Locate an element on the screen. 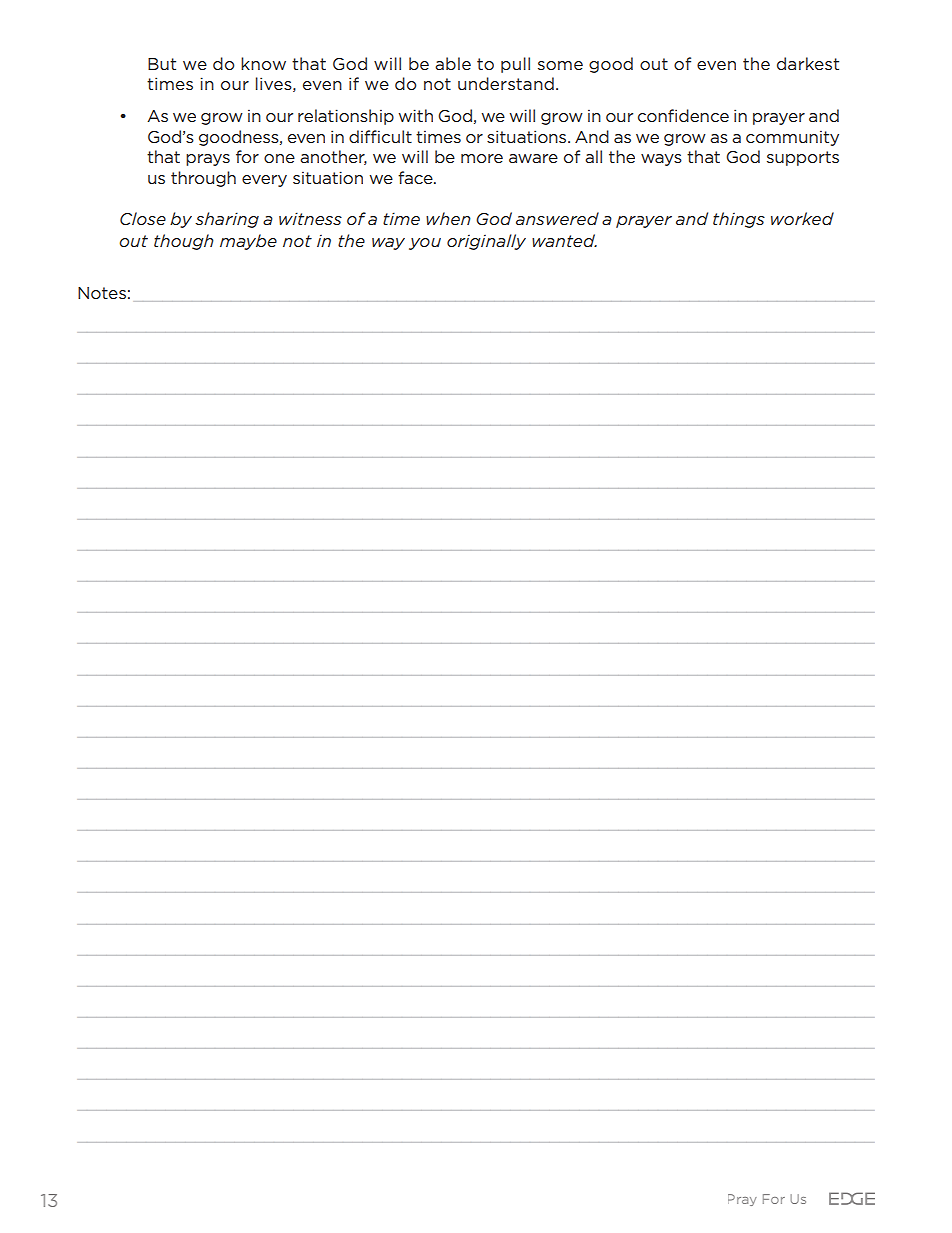 This screenshot has height=1233, width=952. Notes is located at coordinates (102, 293).
